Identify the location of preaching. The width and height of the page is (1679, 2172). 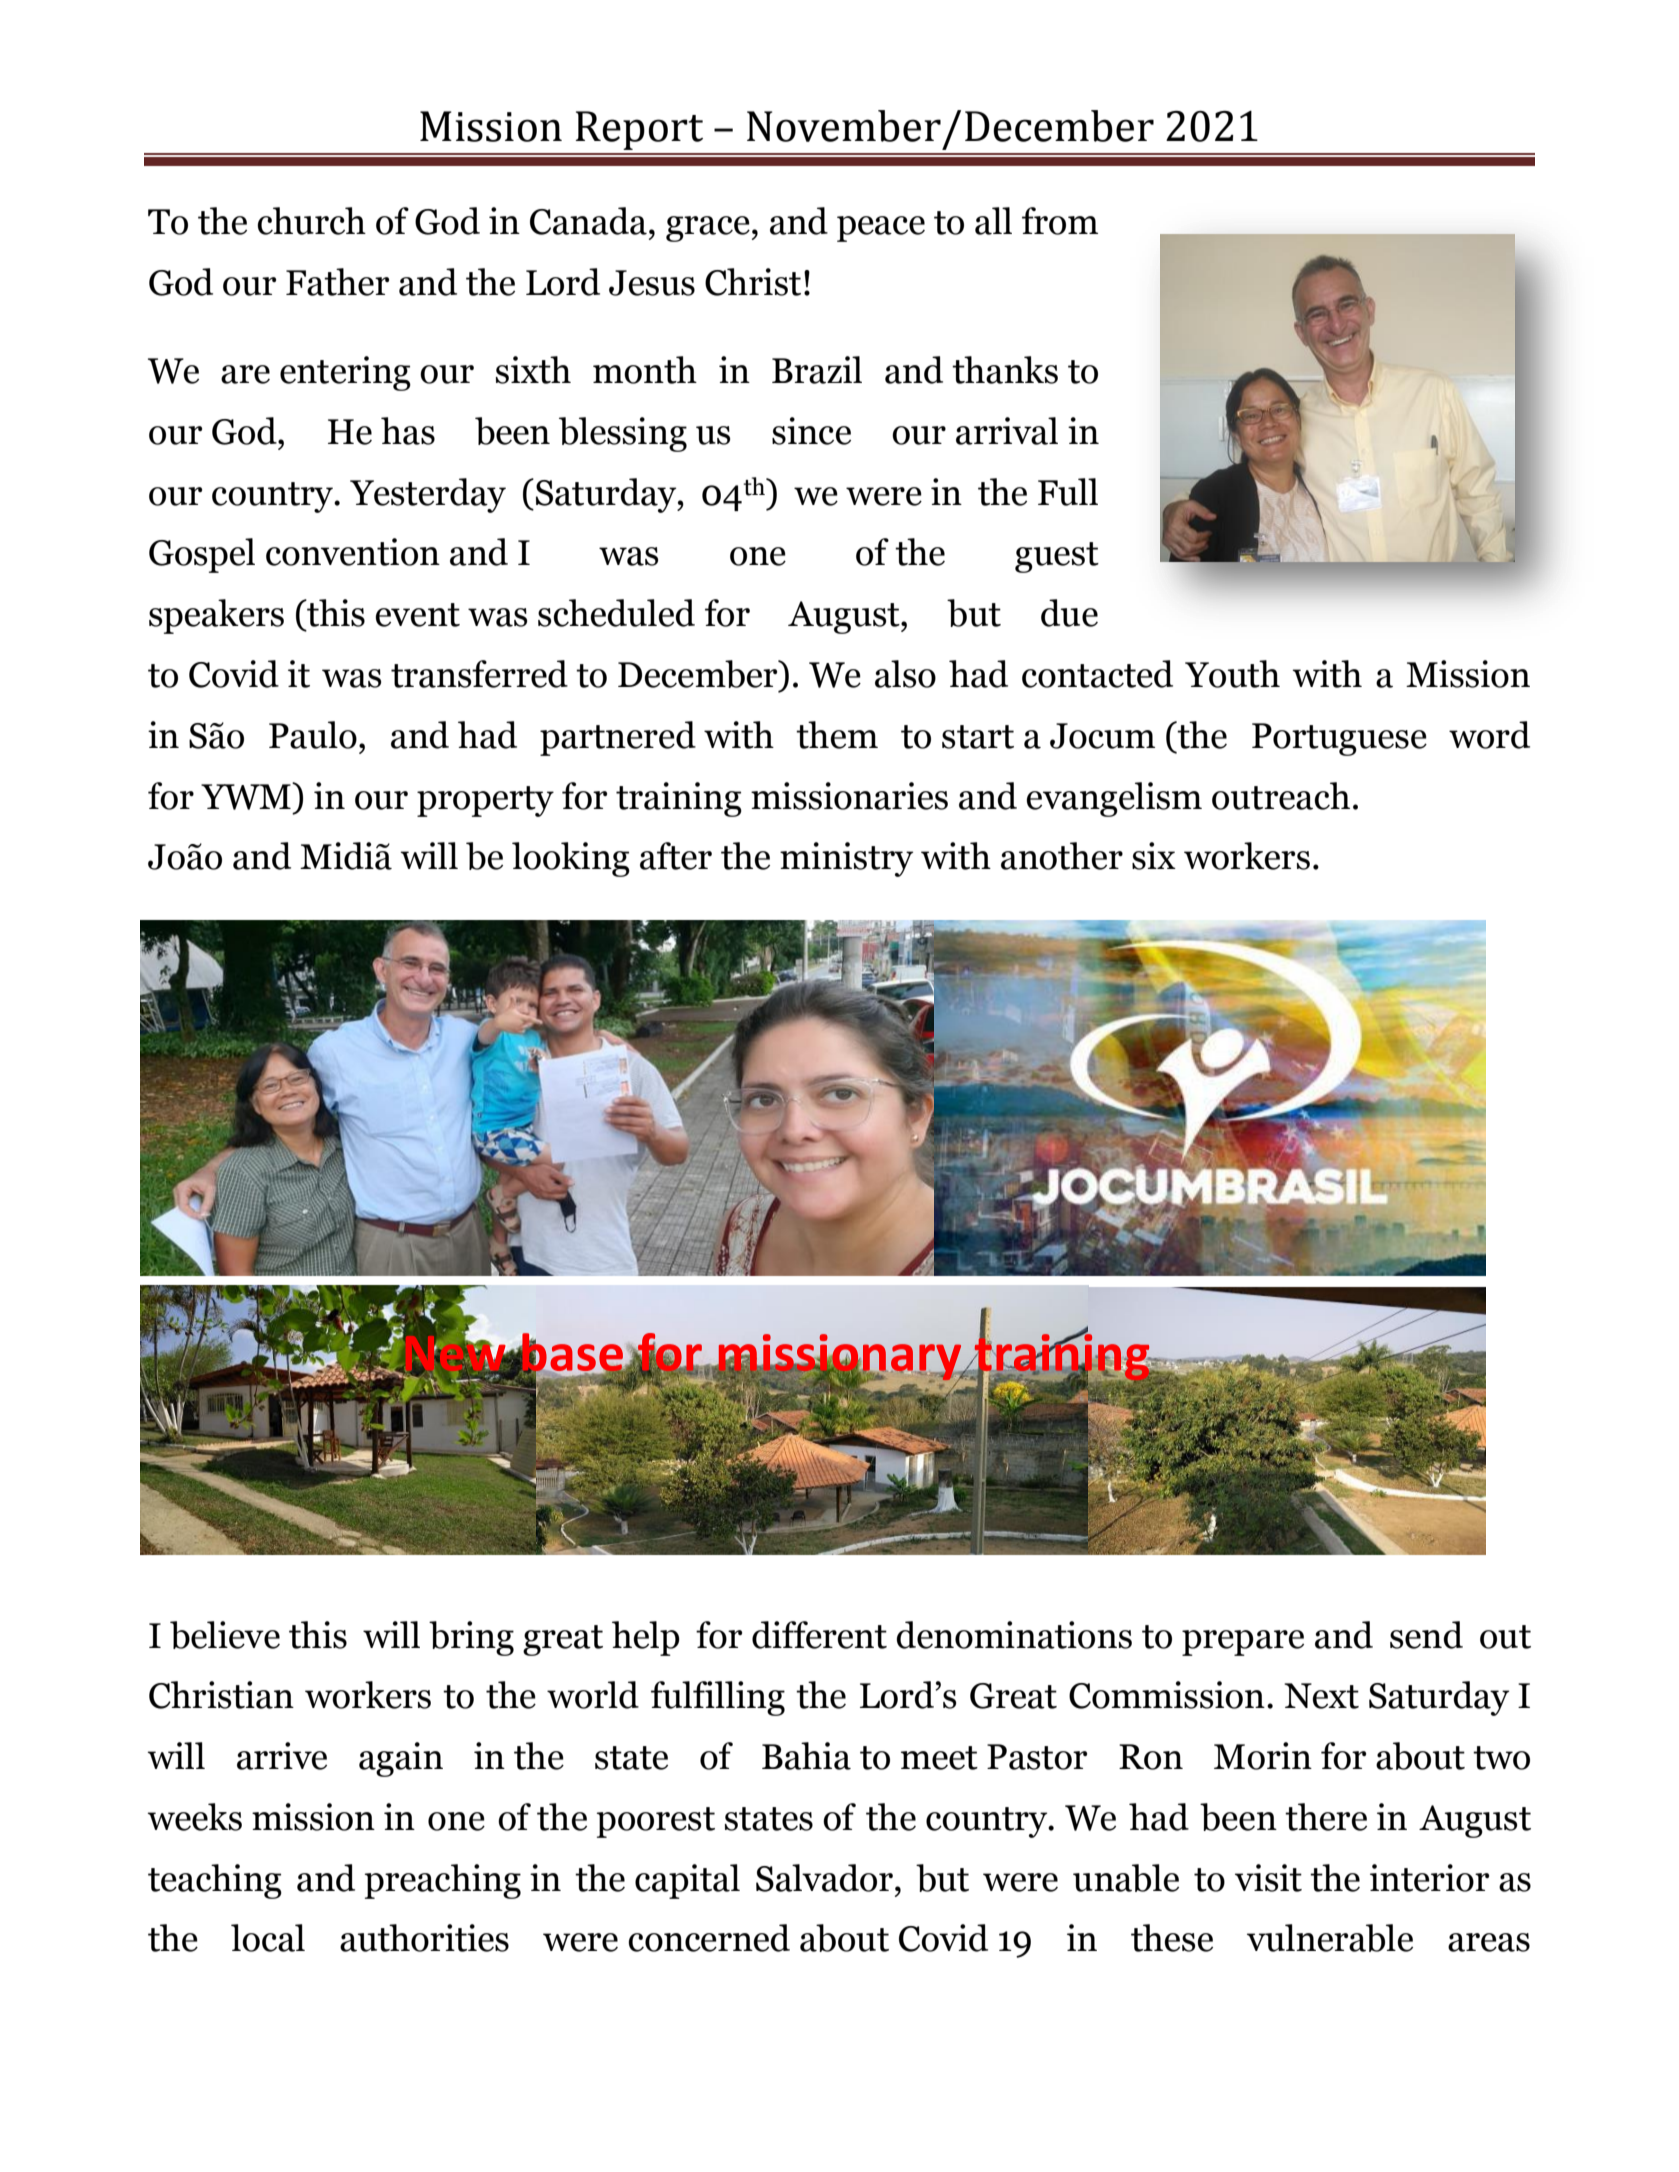
(443, 1881).
